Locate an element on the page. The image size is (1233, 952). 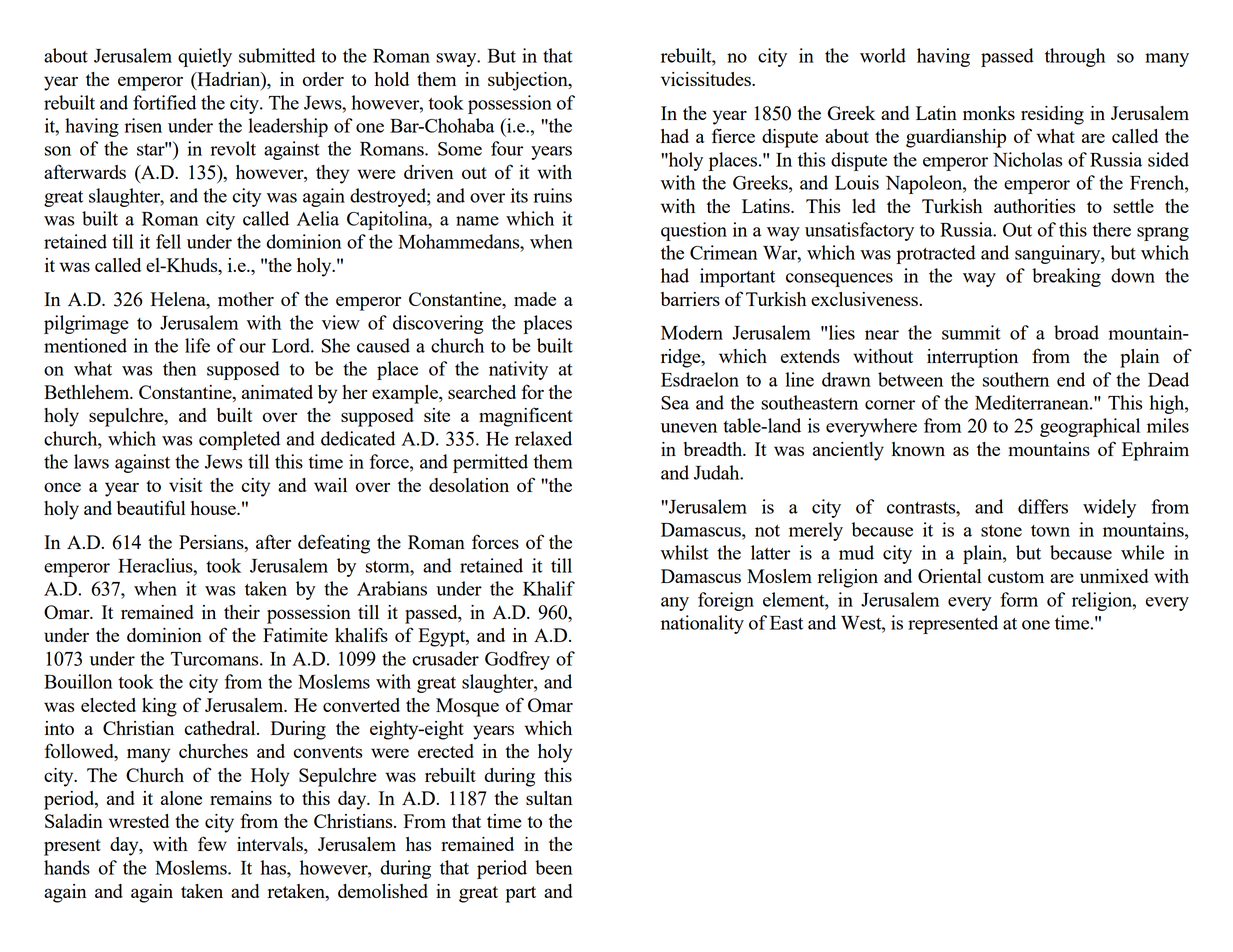
quietly is located at coordinates (205, 57).
